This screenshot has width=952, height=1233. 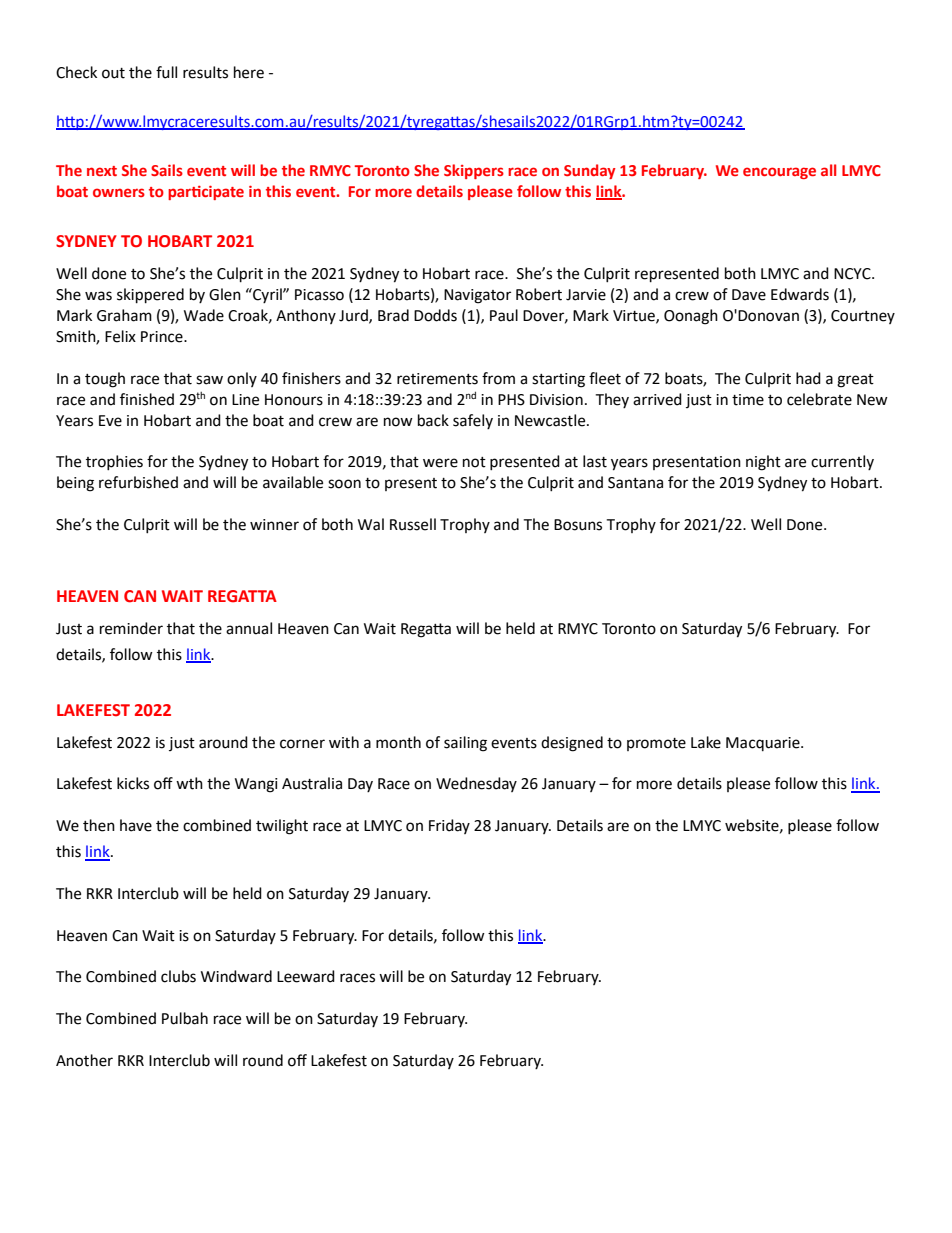 What do you see at coordinates (749, 295) in the screenshot?
I see `Dave` at bounding box center [749, 295].
